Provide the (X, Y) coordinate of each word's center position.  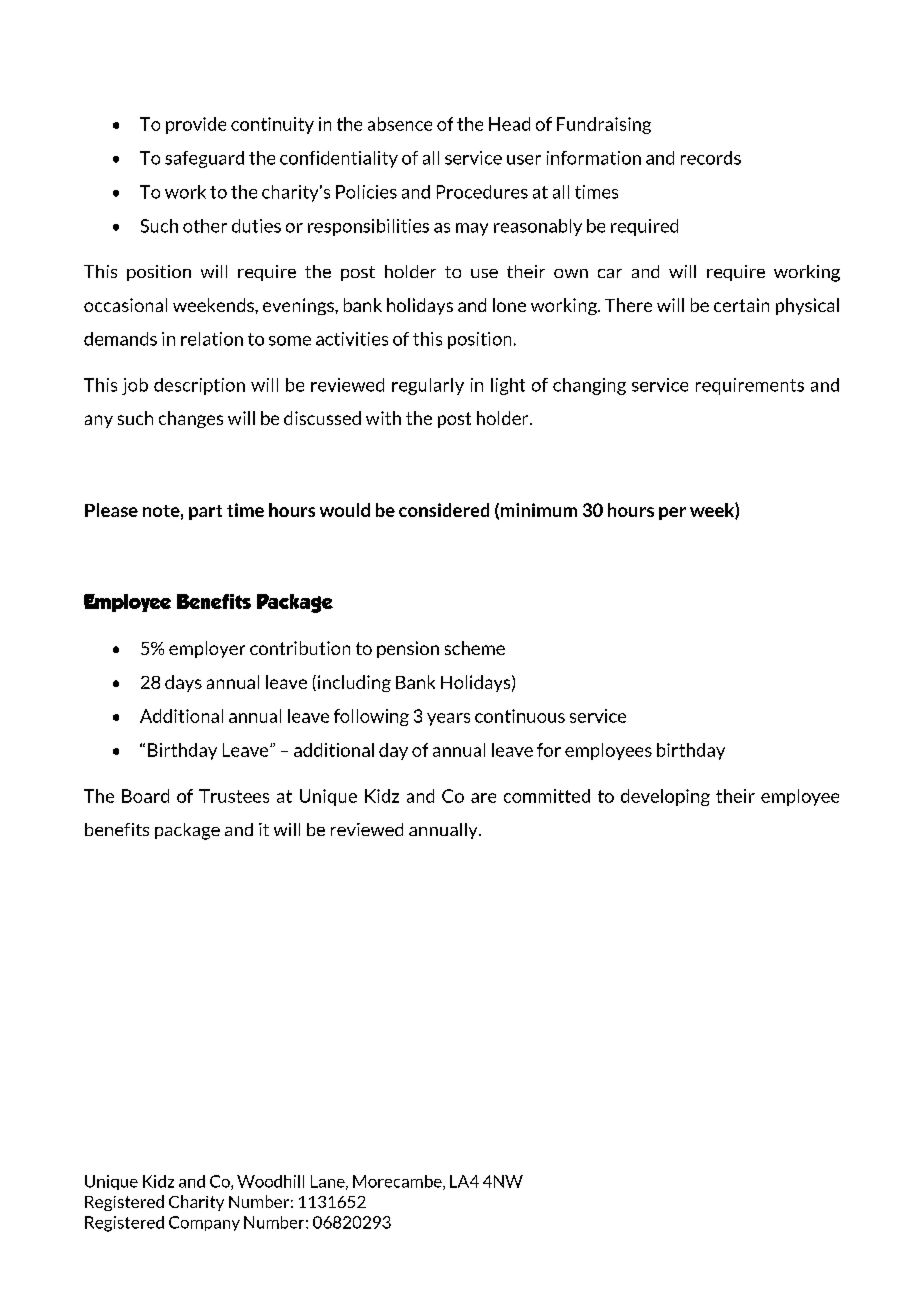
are (483, 798)
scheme (475, 648)
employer (207, 649)
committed (547, 796)
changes (191, 419)
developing (665, 797)
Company (204, 1223)
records (711, 158)
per (672, 513)
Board (145, 796)
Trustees (234, 796)
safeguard (204, 159)
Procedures (482, 192)
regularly (428, 386)
